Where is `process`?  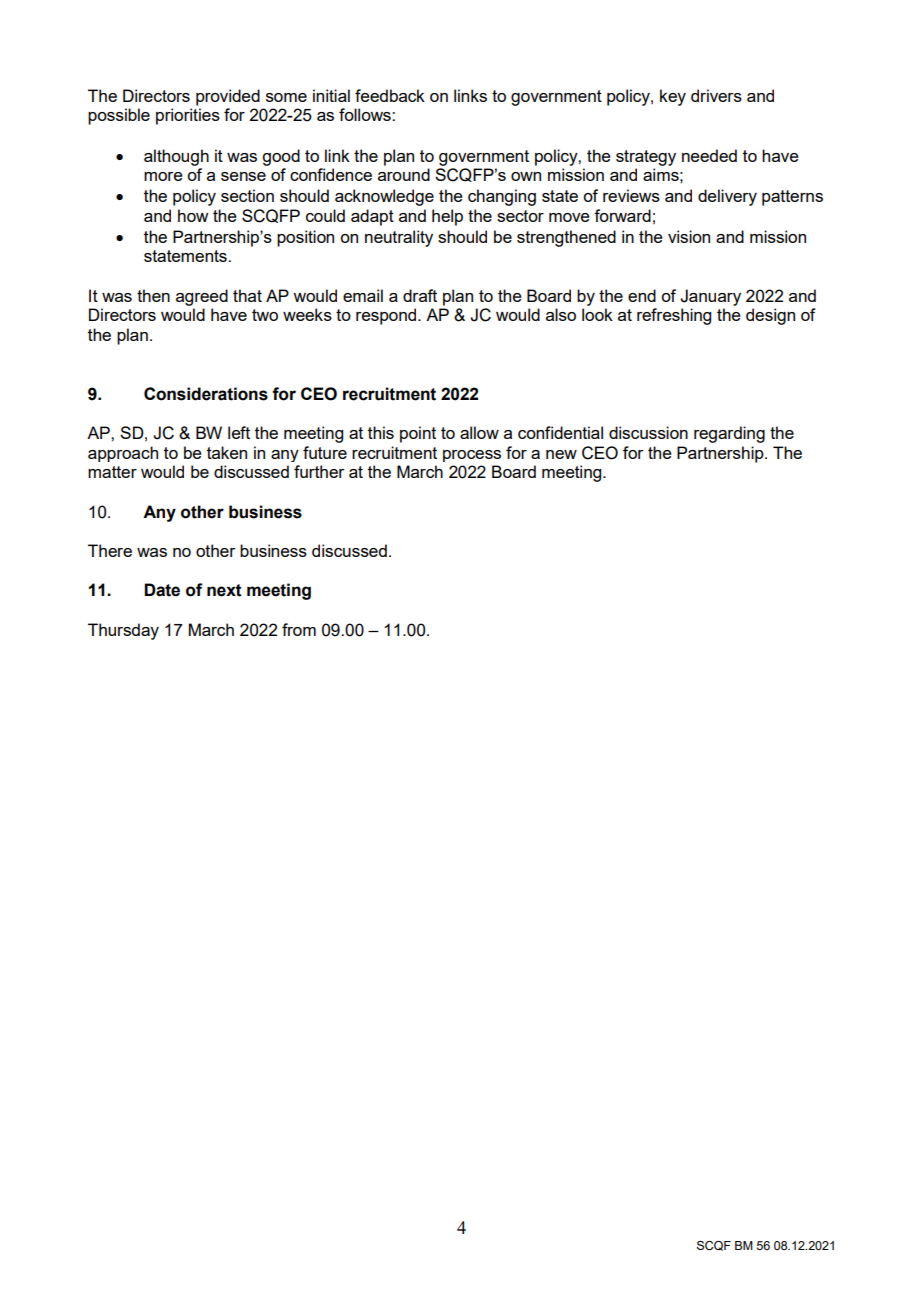 process is located at coordinates (472, 456).
